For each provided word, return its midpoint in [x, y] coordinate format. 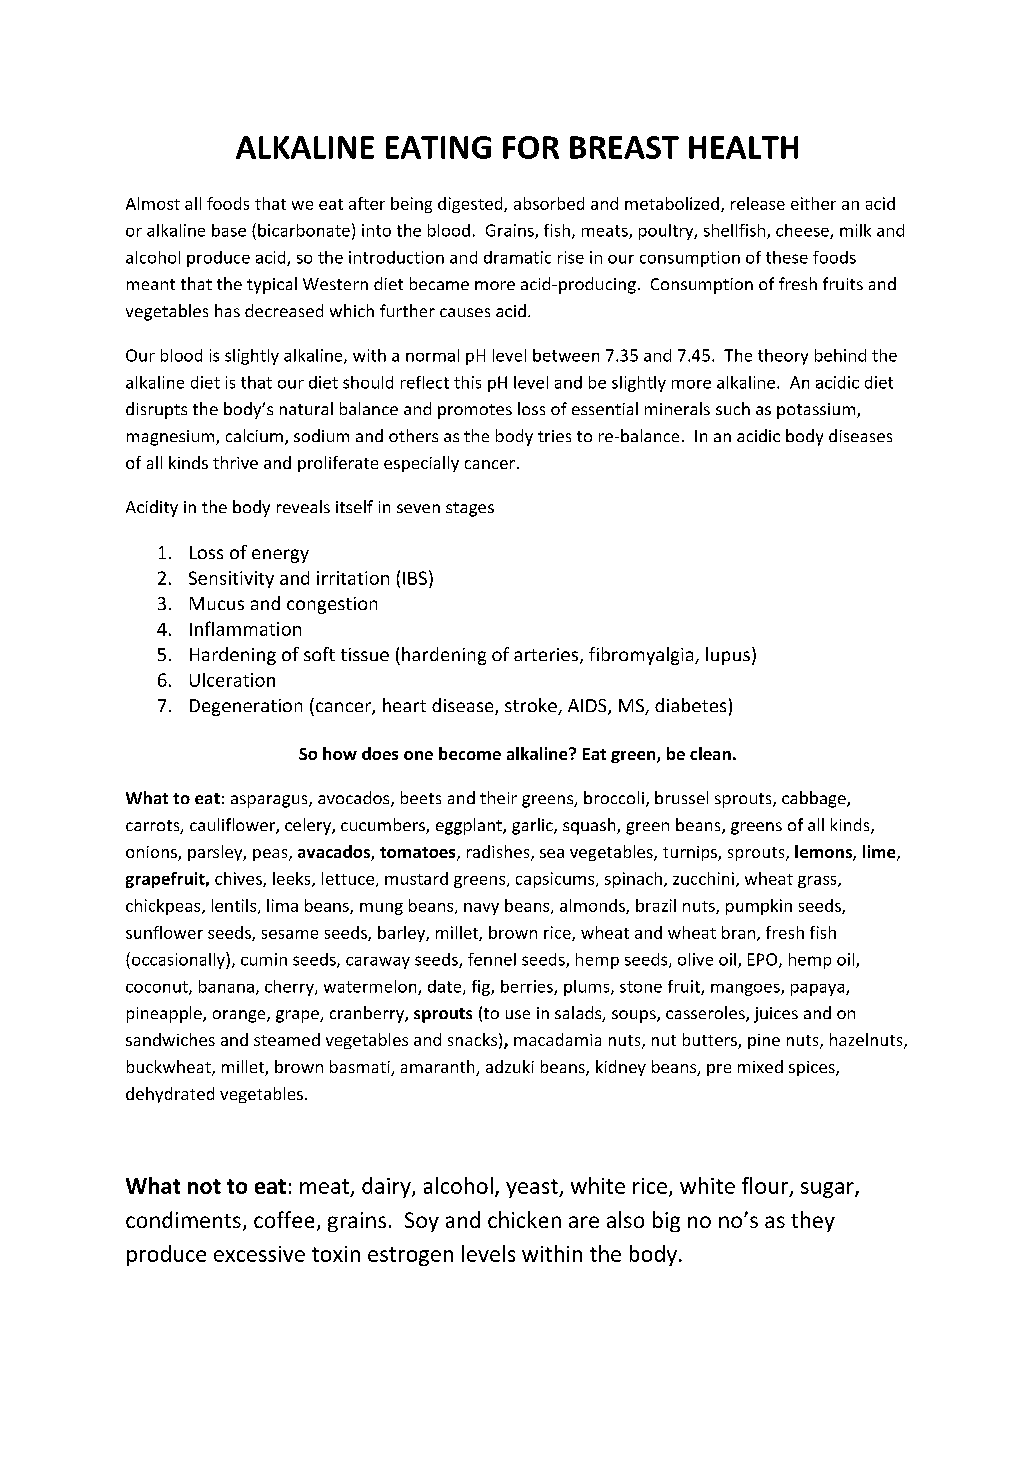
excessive [259, 1254]
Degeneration [246, 707]
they [813, 1221]
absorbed [549, 203]
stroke [532, 706]
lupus [728, 656]
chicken [524, 1219]
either [813, 203]
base [229, 230]
